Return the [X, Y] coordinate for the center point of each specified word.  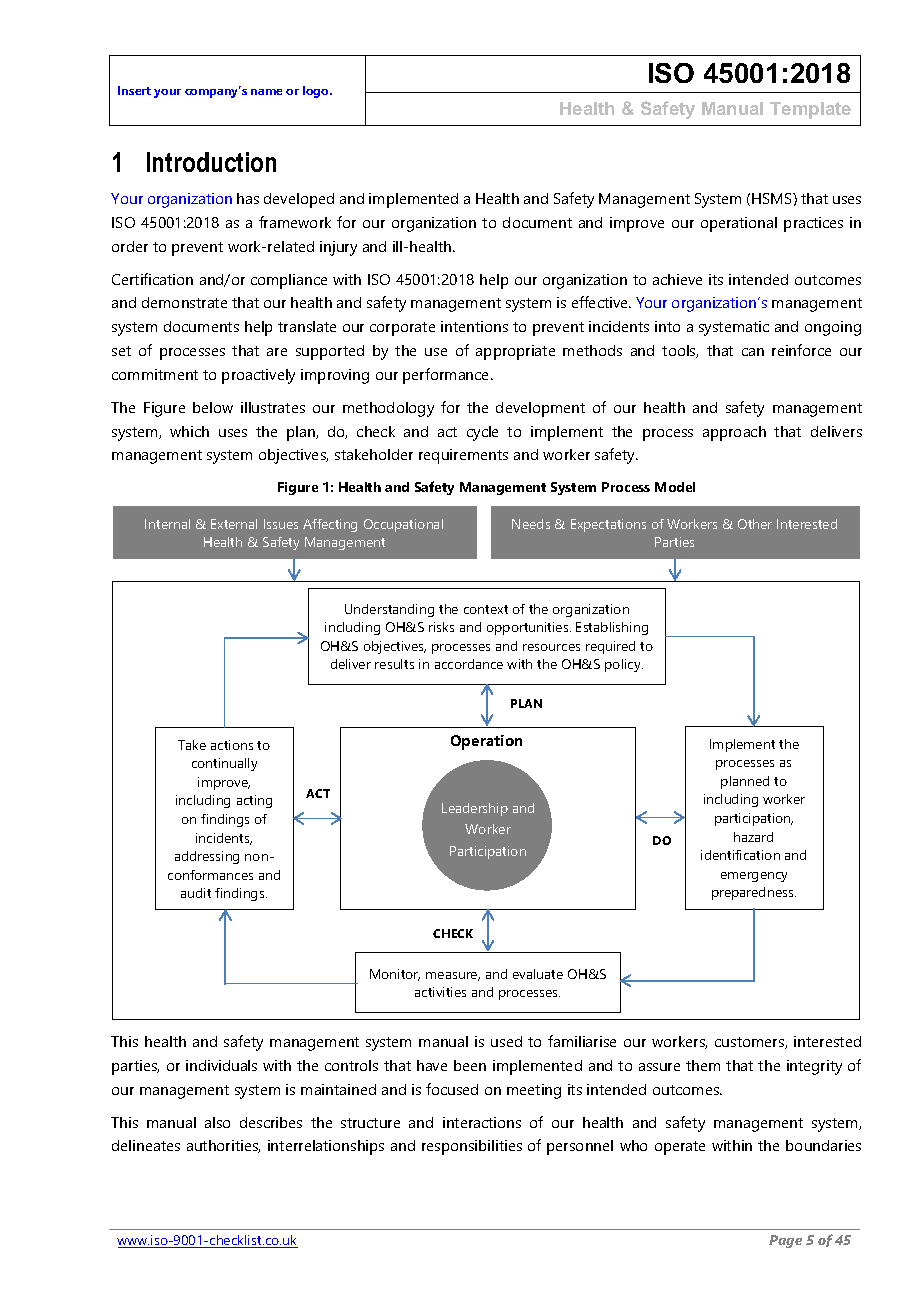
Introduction [211, 162]
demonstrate [184, 302]
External [234, 524]
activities [440, 992]
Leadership [475, 809]
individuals [221, 1065]
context [486, 609]
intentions [474, 326]
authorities [223, 1146]
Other [755, 524]
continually [224, 764]
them [703, 1065]
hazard [753, 837]
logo [317, 92]
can [753, 352]
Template [810, 110]
